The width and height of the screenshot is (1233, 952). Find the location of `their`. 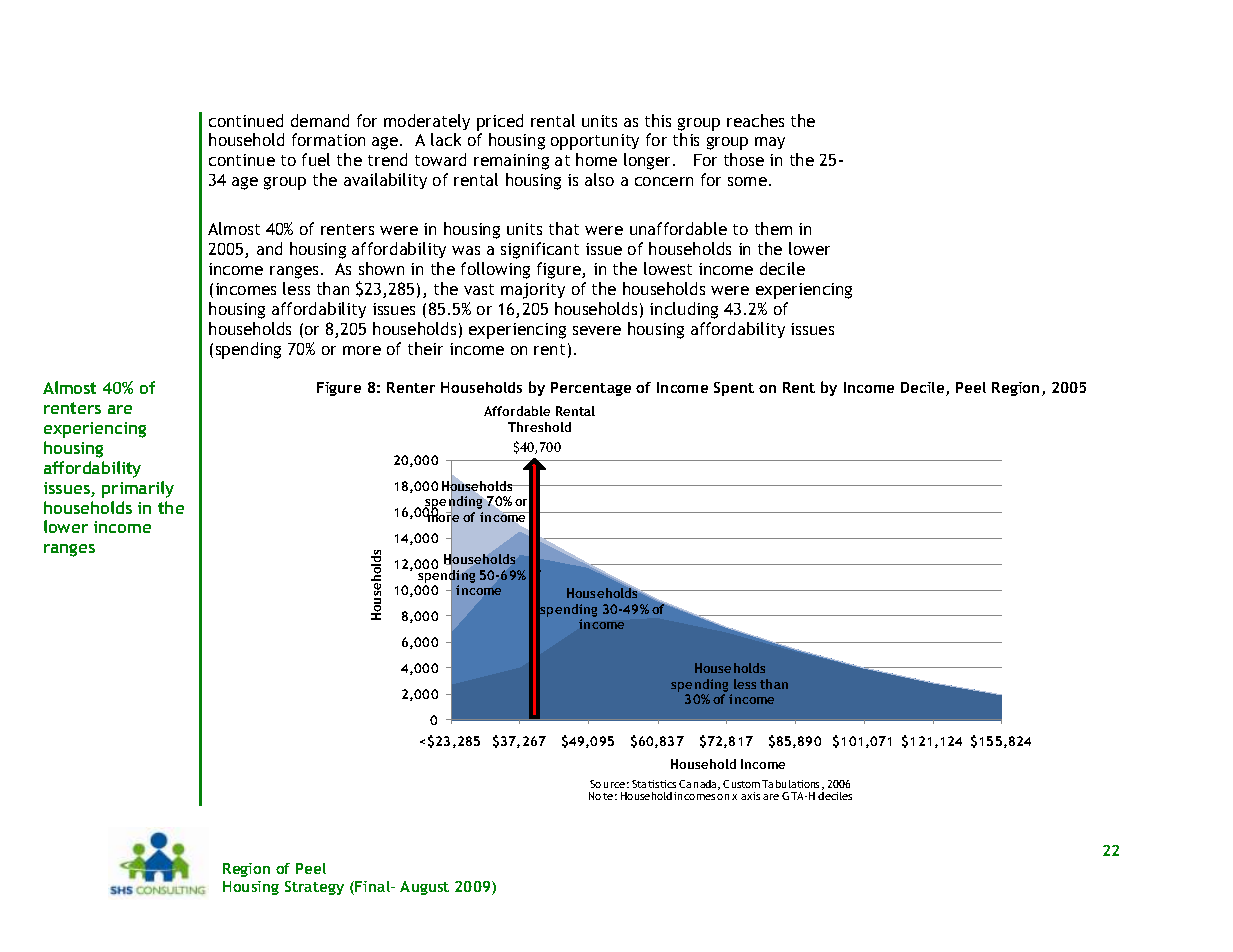

their is located at coordinates (425, 348).
